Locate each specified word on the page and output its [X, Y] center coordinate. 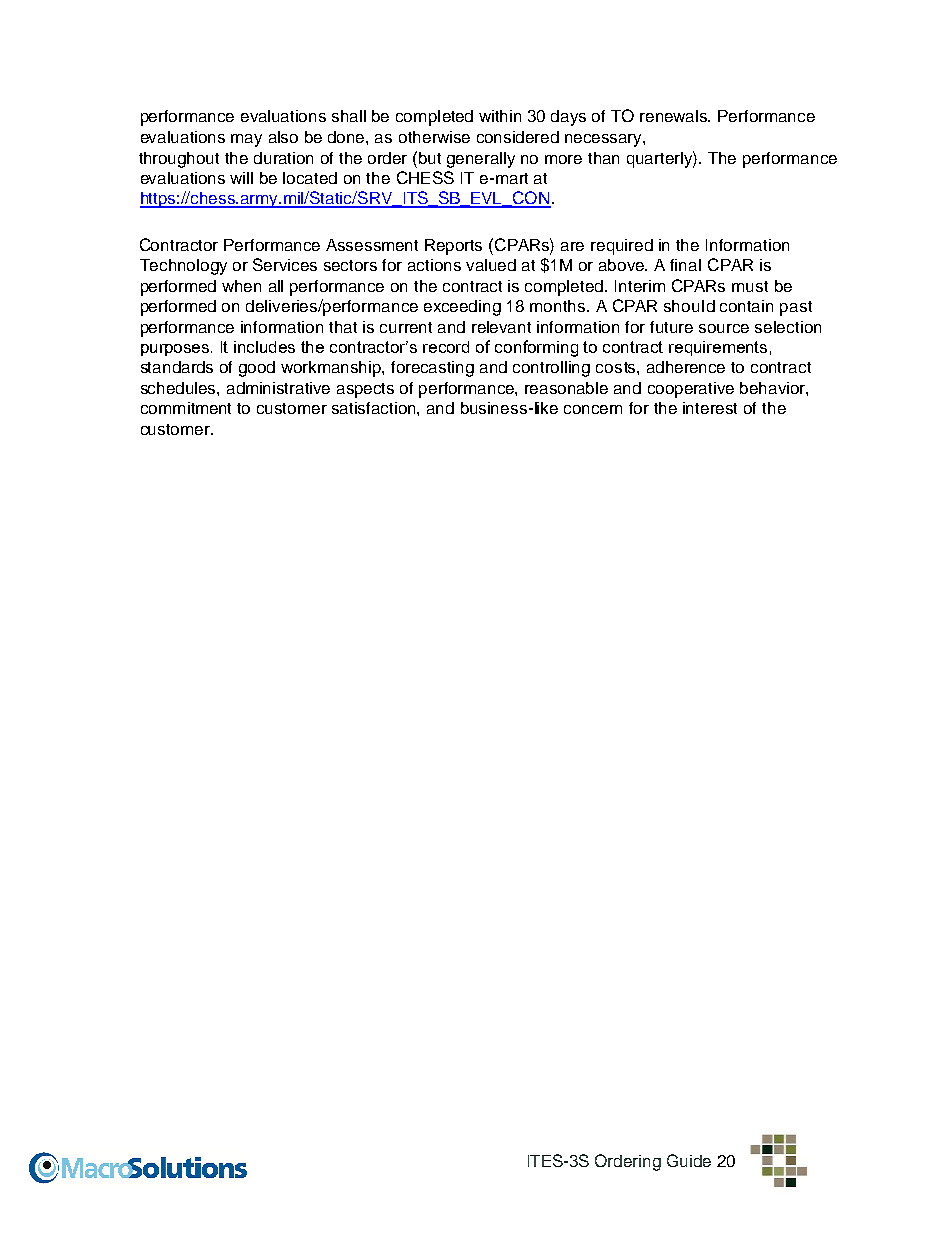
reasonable [566, 388]
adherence [686, 367]
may [246, 140]
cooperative [691, 390]
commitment [186, 408]
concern [593, 409]
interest [710, 408]
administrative [278, 388]
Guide [689, 1160]
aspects [365, 390]
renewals [675, 116]
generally [481, 160]
